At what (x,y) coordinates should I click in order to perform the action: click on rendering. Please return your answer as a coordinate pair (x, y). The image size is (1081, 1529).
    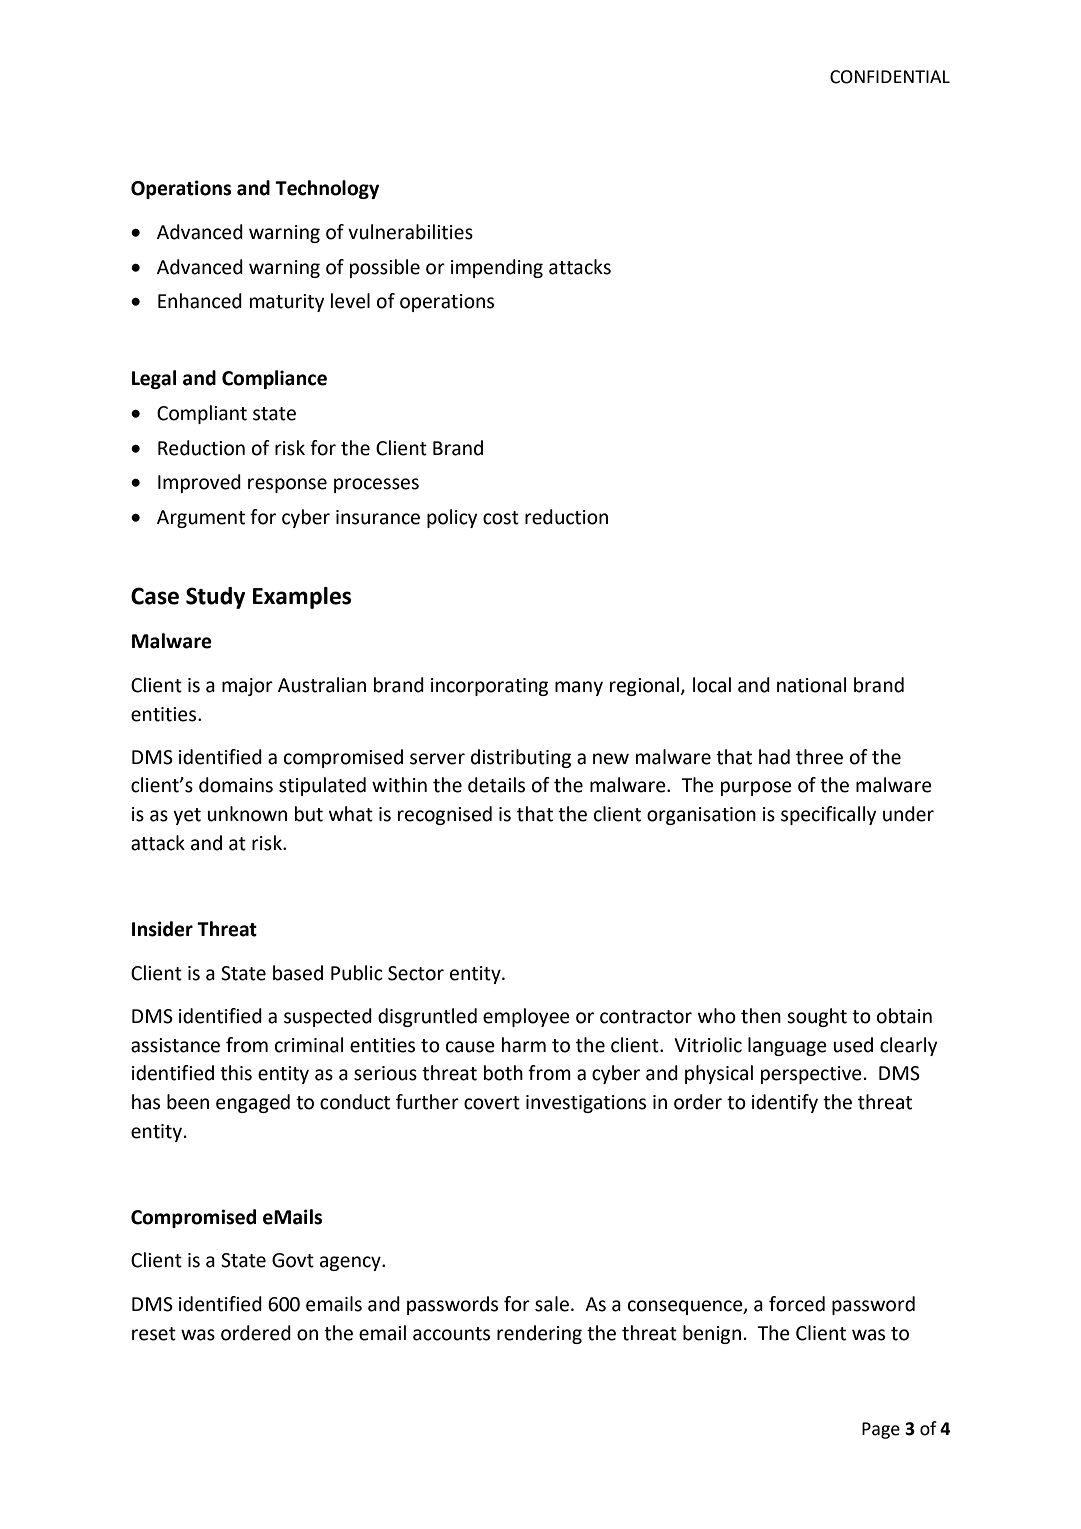
    Looking at the image, I should click on (539, 1334).
